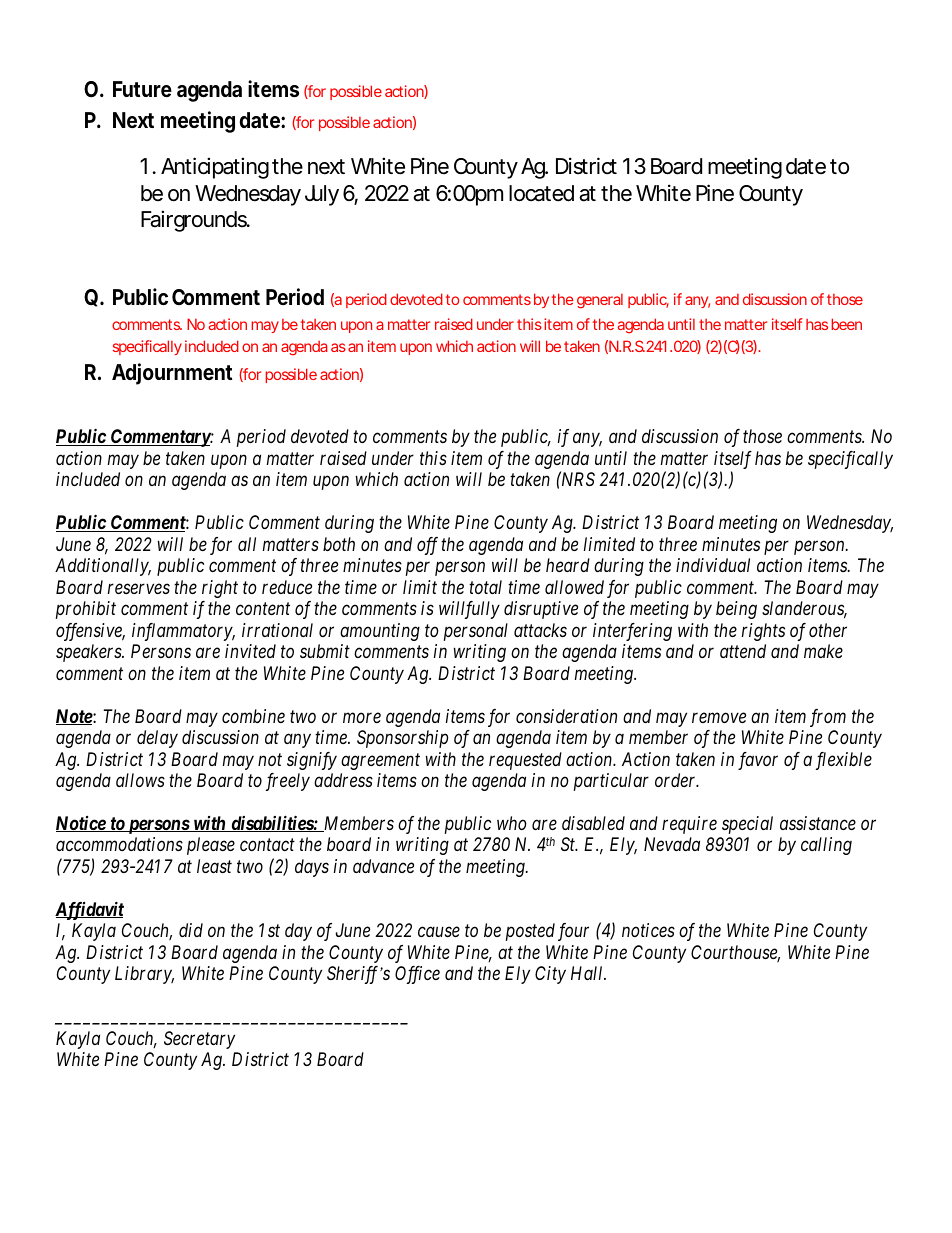  What do you see at coordinates (142, 89) in the screenshot?
I see `Future` at bounding box center [142, 89].
